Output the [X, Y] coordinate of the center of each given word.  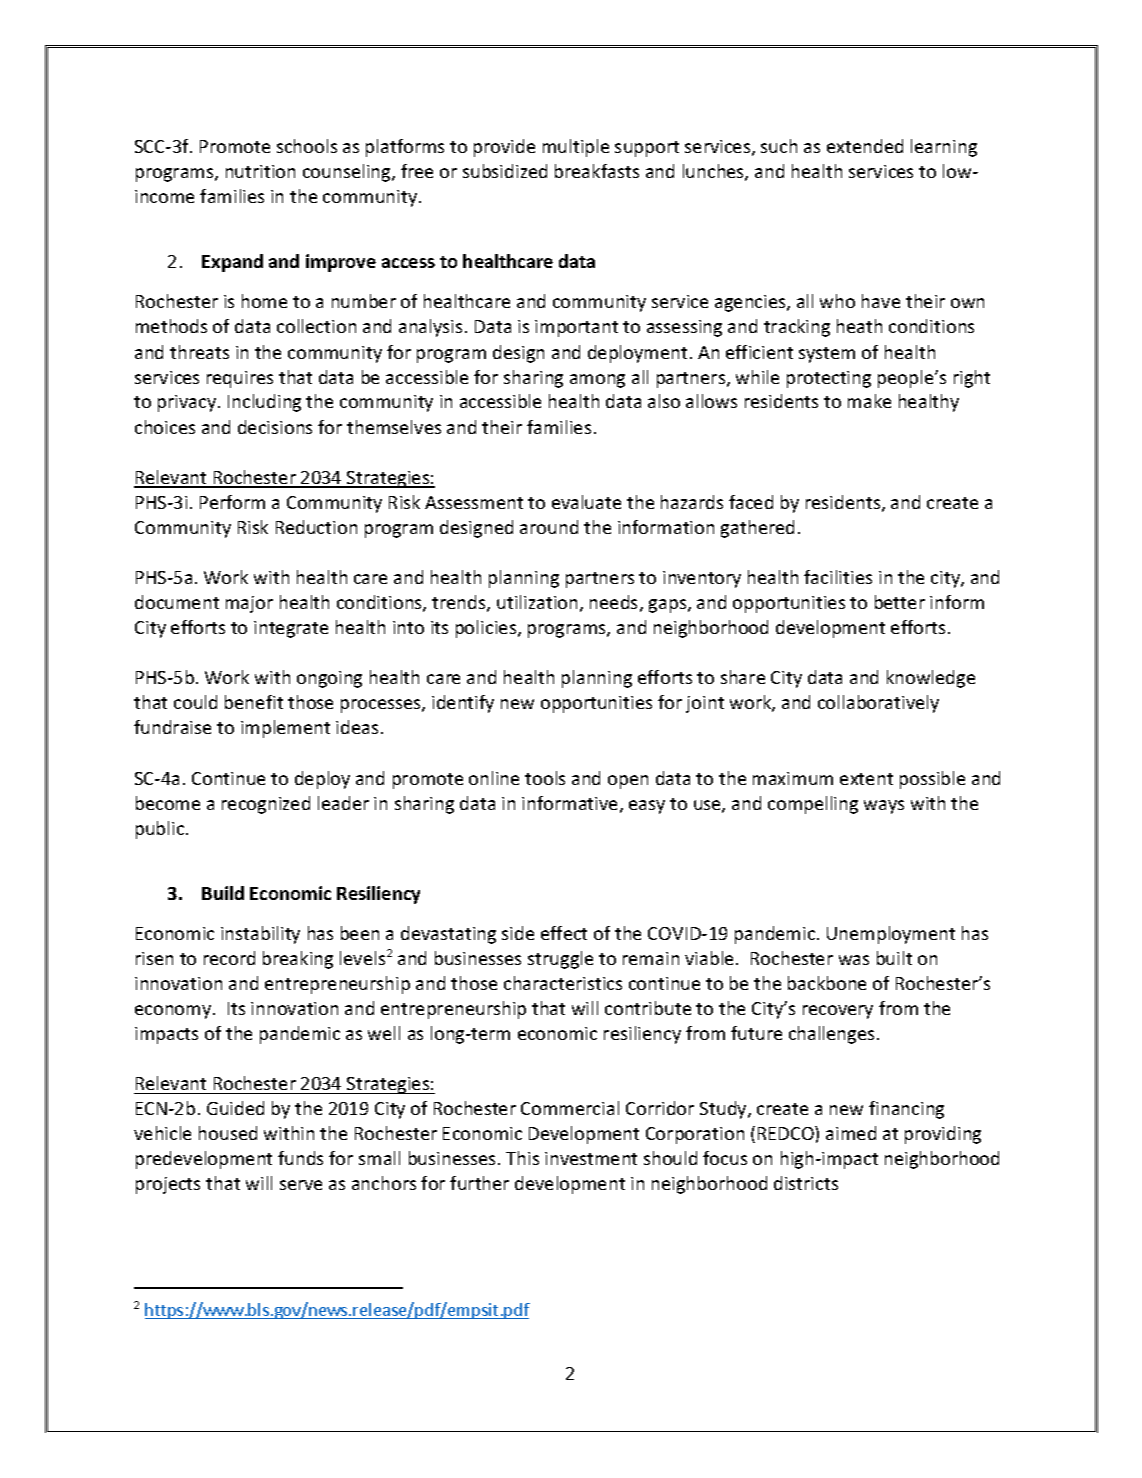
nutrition [260, 171]
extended [865, 146]
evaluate [586, 502]
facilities [838, 577]
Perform [232, 502]
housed [228, 1133]
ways [884, 807]
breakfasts [597, 171]
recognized [266, 805]
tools [545, 778]
